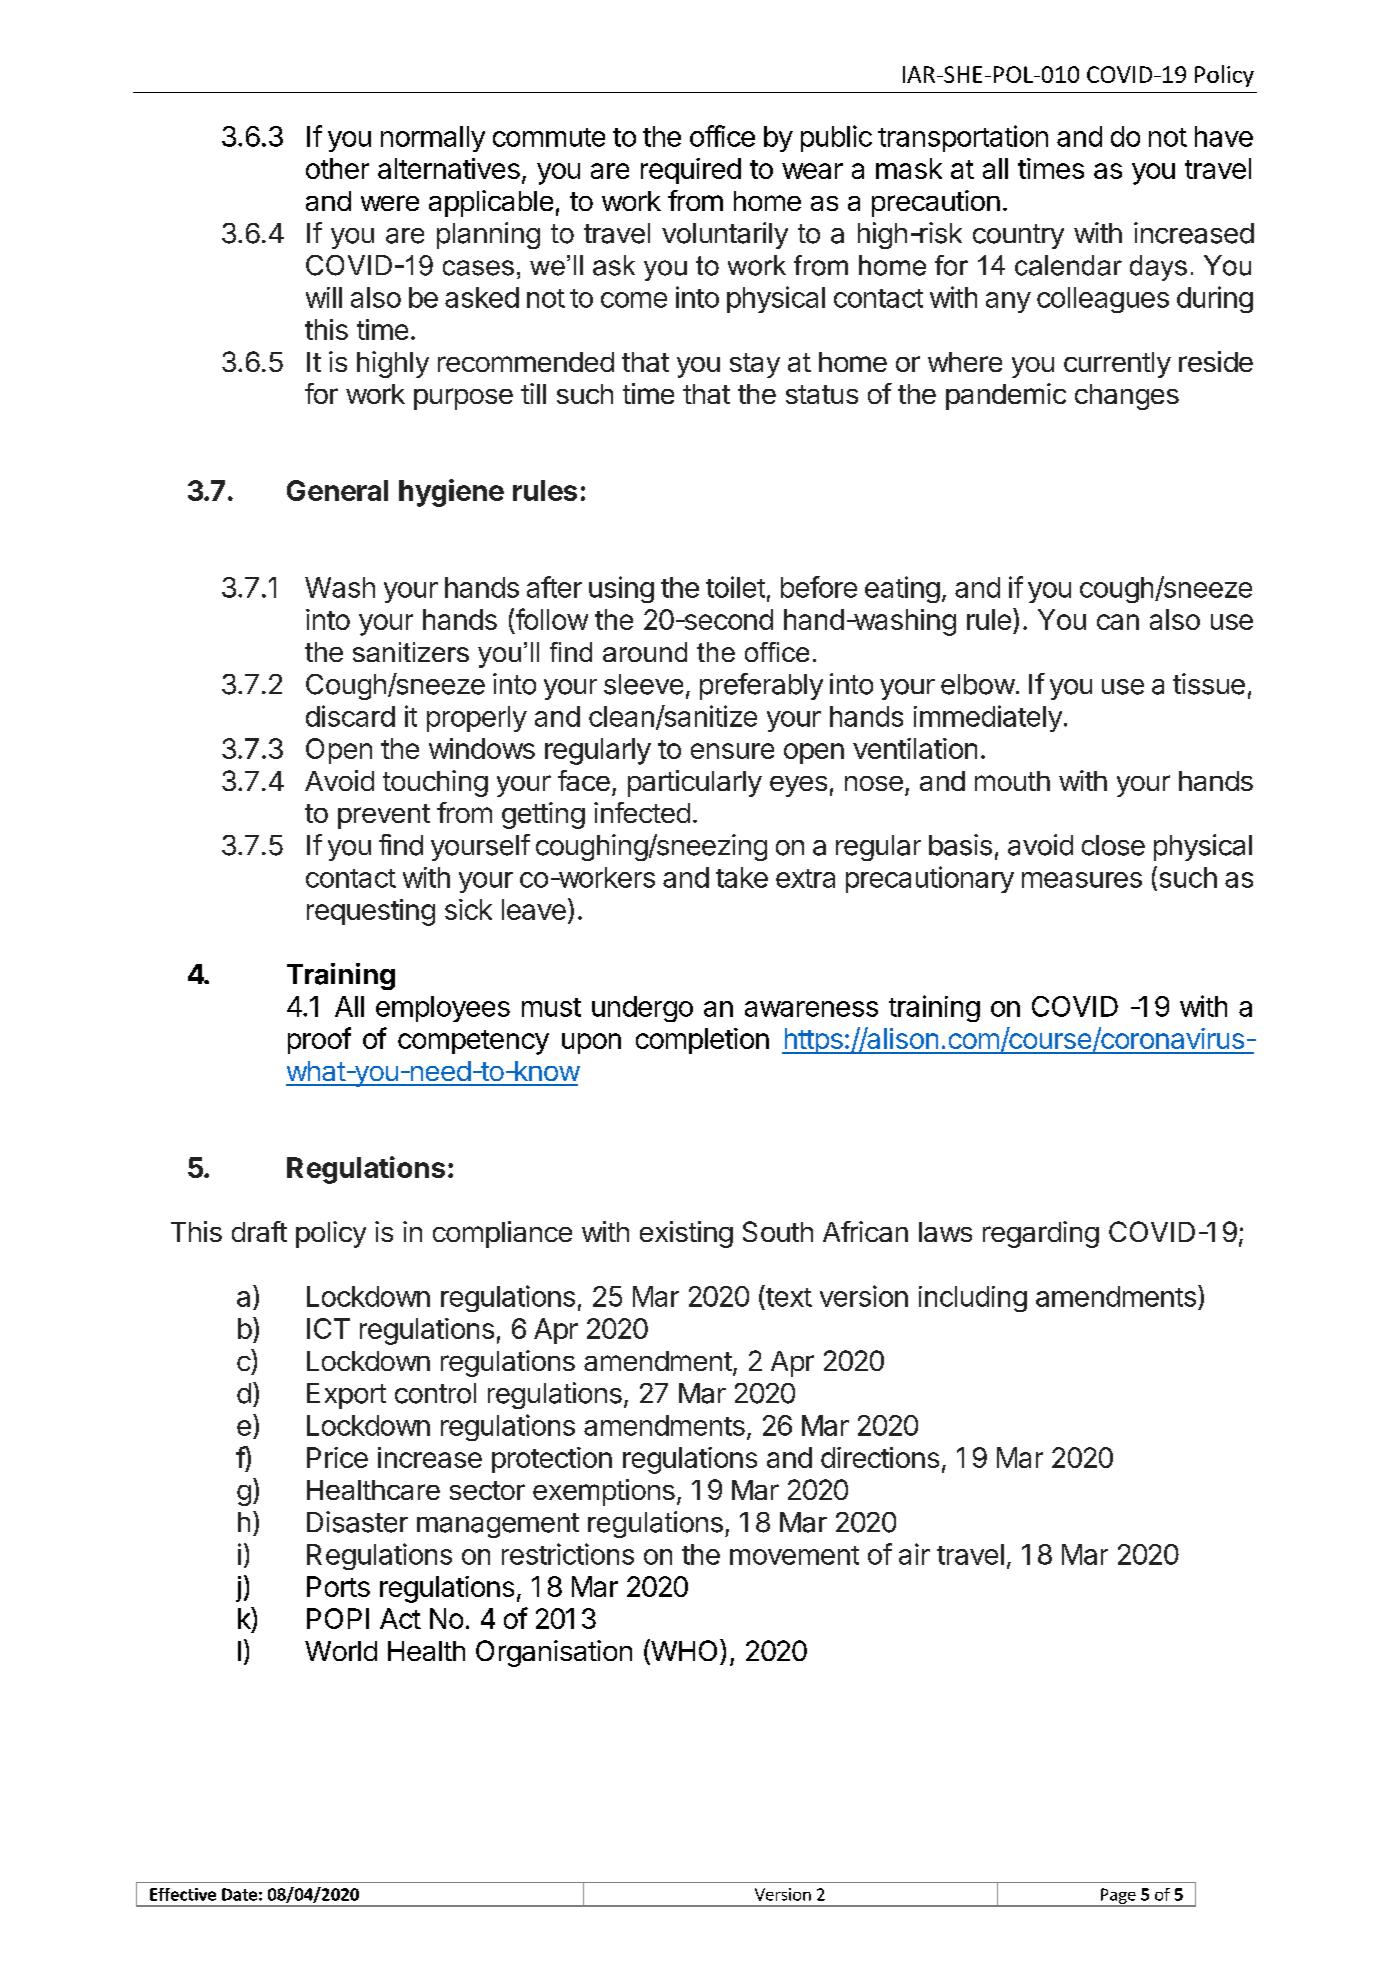 This screenshot has height=1966, width=1390. I want to click on exemptions, so click(604, 1492).
